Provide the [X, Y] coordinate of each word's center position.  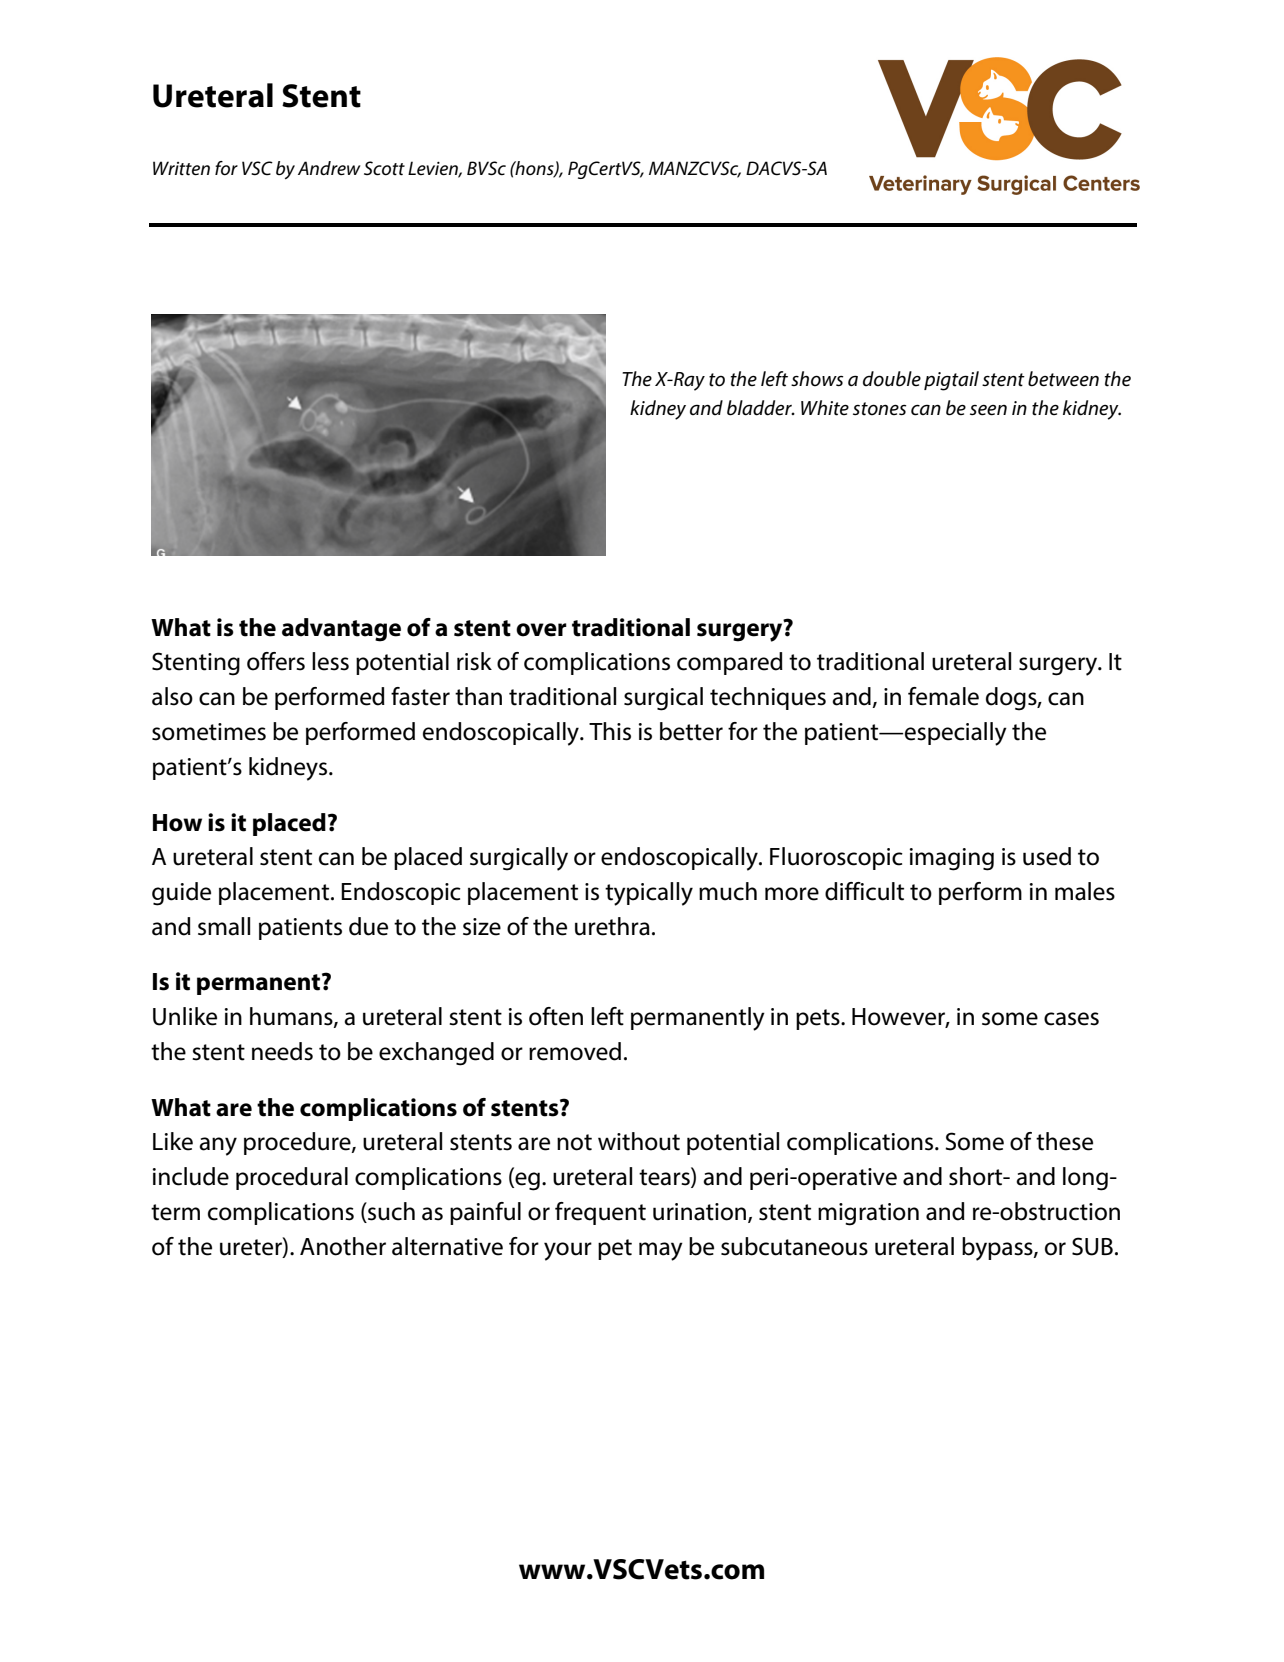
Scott [384, 168]
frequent [600, 1213]
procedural [292, 1178]
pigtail [951, 381]
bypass [998, 1249]
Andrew [329, 168]
